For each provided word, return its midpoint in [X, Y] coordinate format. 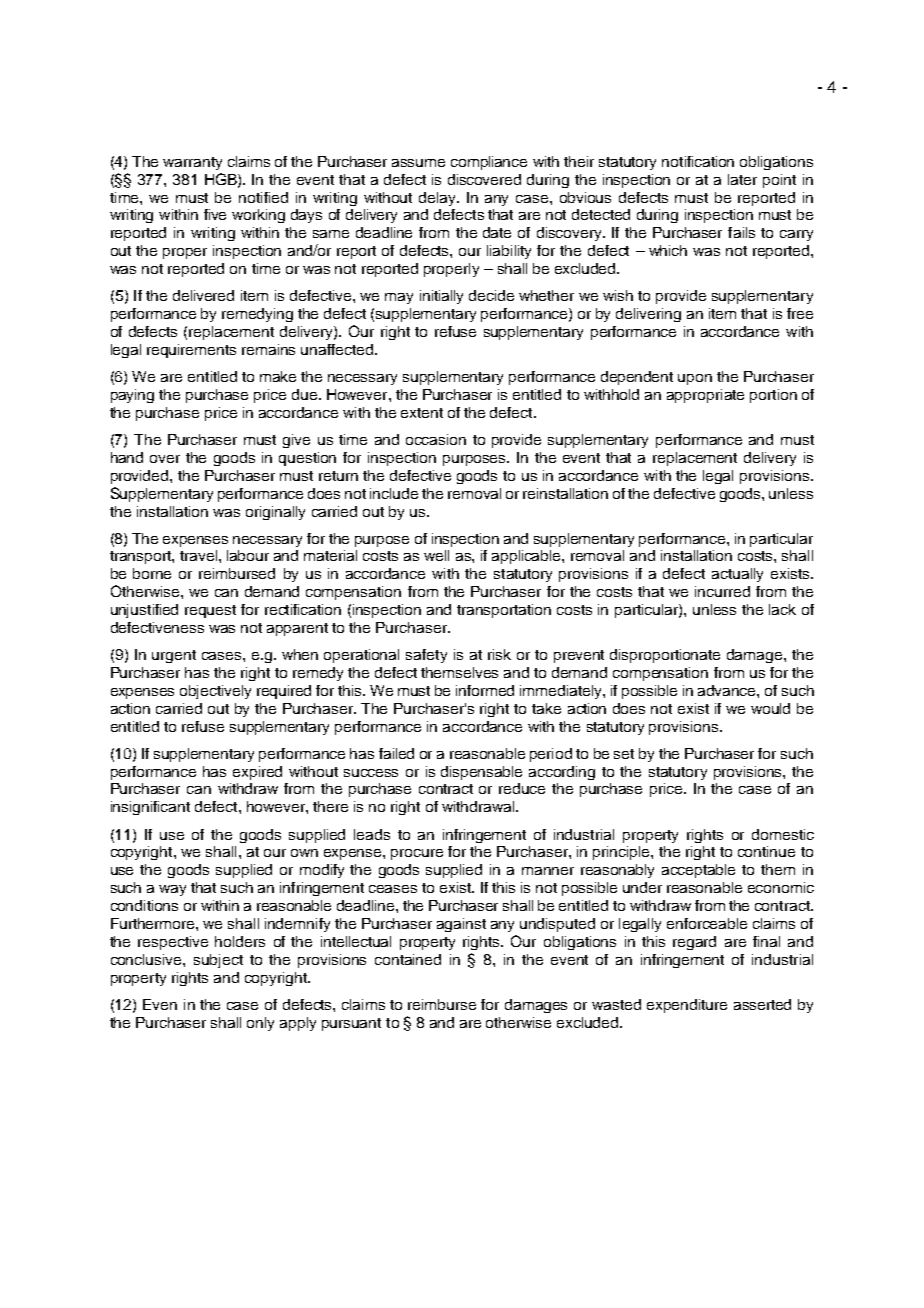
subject [218, 961]
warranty [192, 163]
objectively [215, 692]
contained [408, 959]
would [770, 708]
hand [127, 457]
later [742, 179]
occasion [436, 439]
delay [438, 199]
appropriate [705, 396]
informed [485, 690]
